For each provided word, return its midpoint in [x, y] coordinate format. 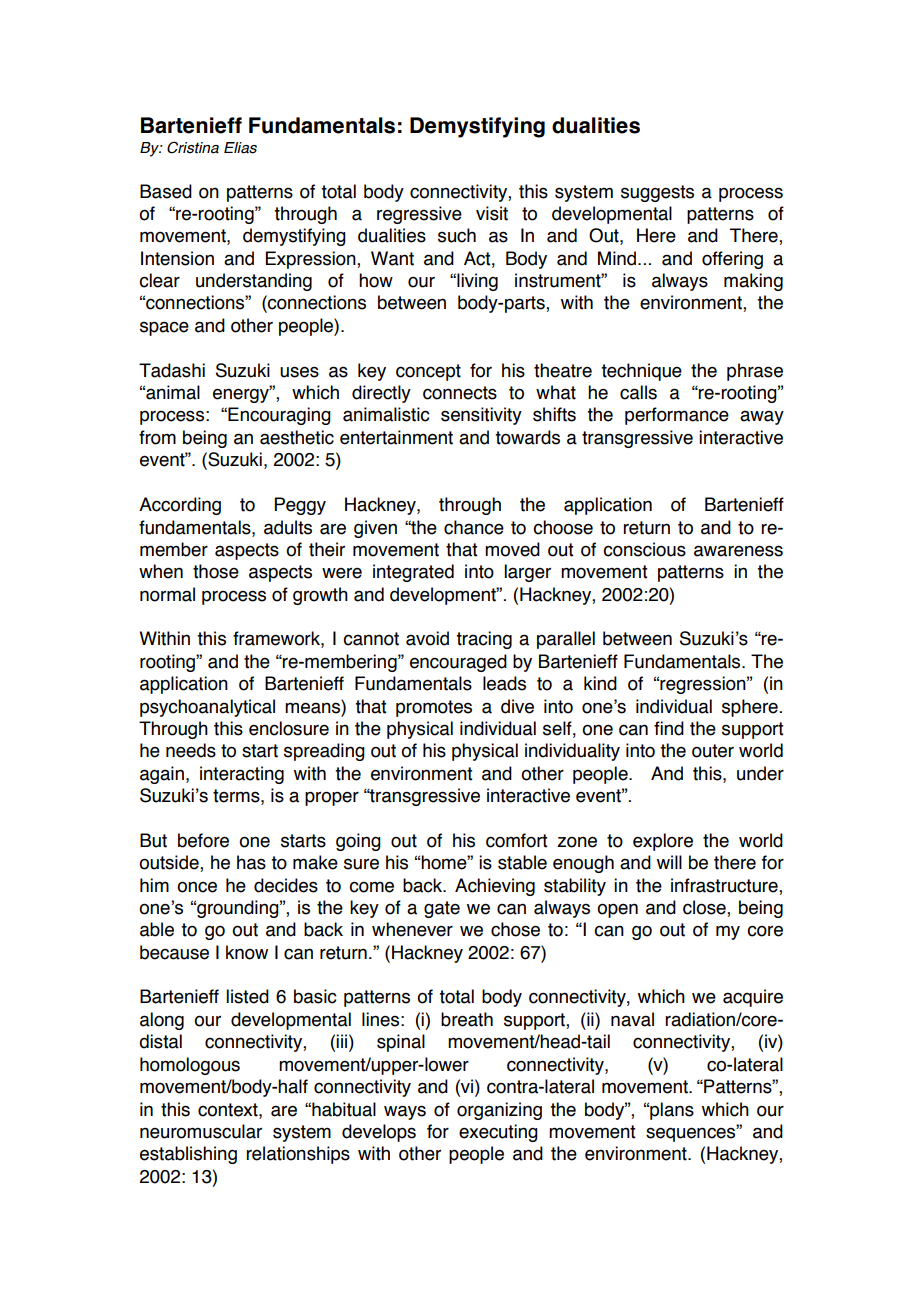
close [705, 907]
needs [191, 750]
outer [713, 751]
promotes [434, 708]
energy [242, 395]
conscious [644, 549]
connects [460, 393]
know [247, 952]
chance [474, 527]
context [229, 1110]
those [216, 571]
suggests [657, 193]
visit [492, 213]
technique [641, 372]
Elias [240, 148]
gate [442, 909]
